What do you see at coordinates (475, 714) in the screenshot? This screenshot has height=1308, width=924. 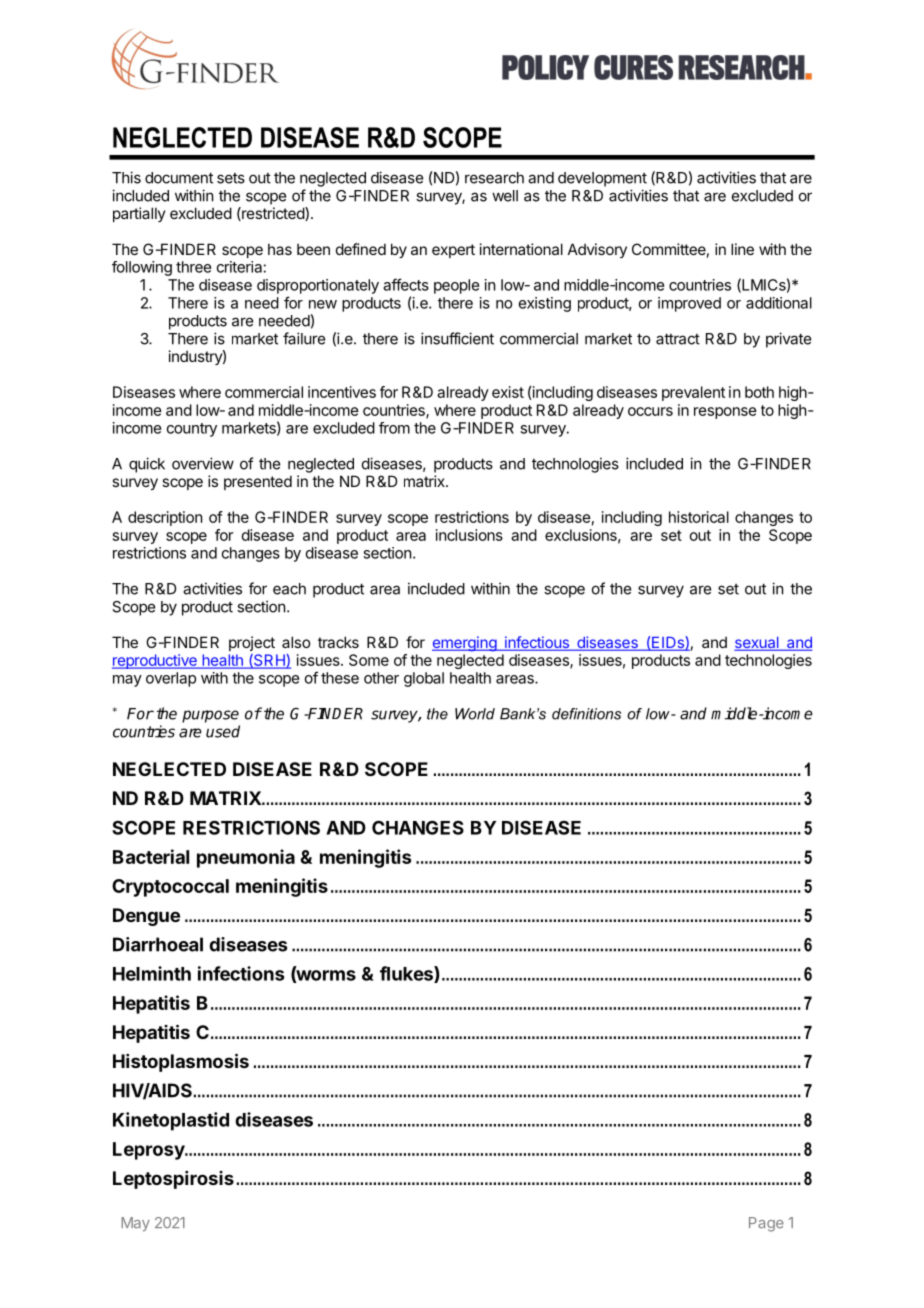 I see `World` at bounding box center [475, 714].
